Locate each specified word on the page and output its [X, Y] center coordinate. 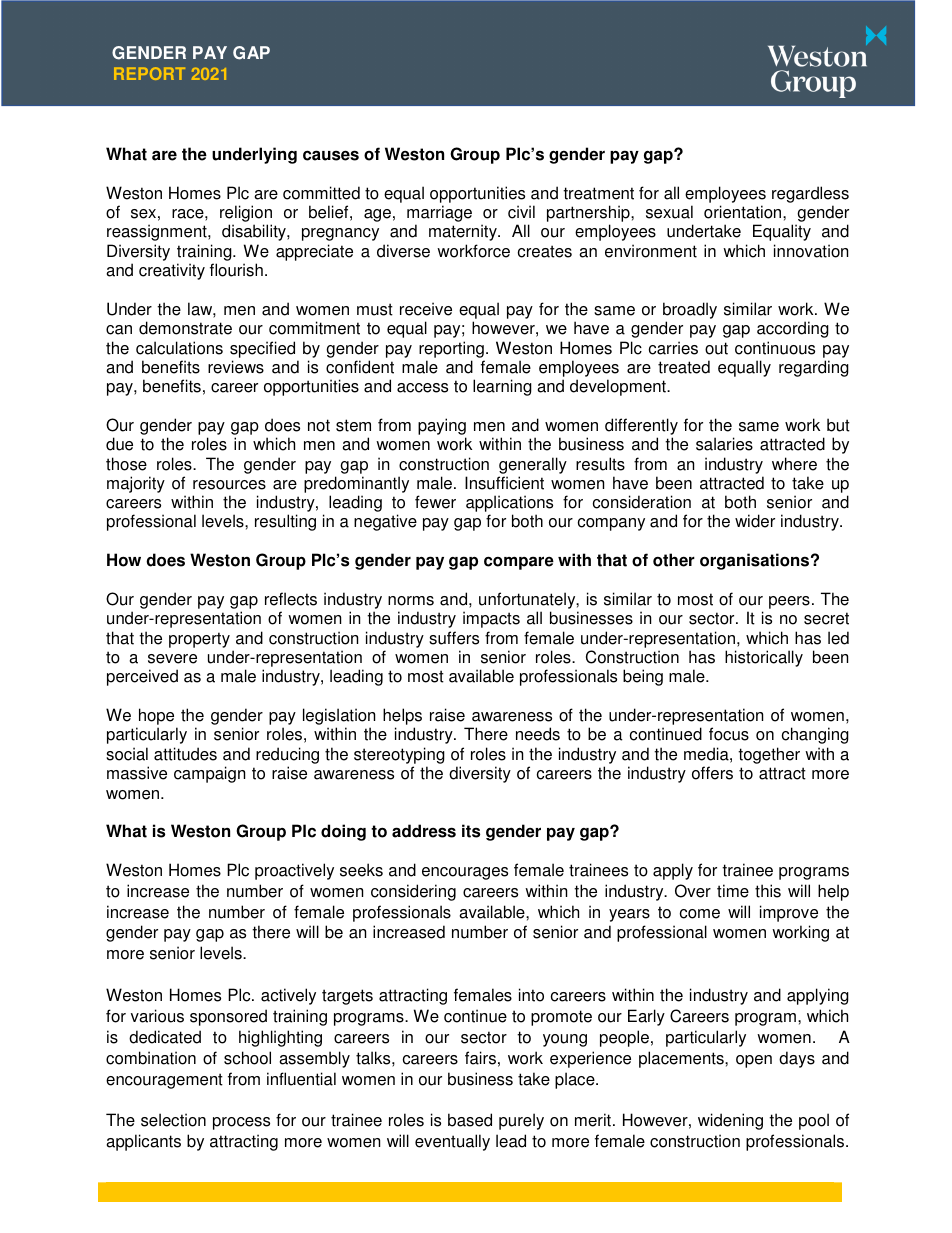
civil [521, 212]
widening [730, 1121]
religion [246, 215]
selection [173, 1120]
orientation [744, 212]
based [470, 1120]
